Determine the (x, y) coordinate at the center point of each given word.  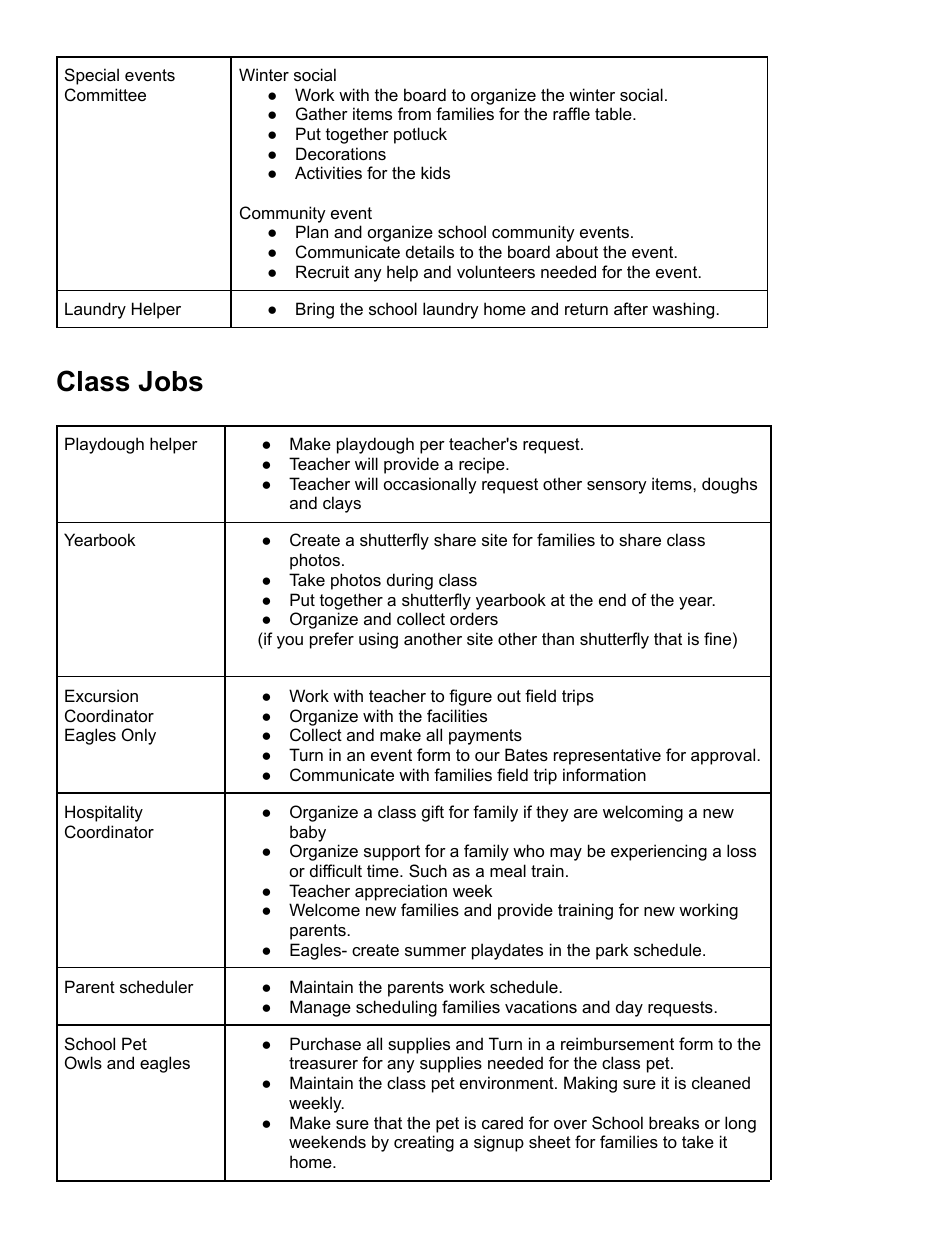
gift (433, 813)
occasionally (430, 485)
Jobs (170, 381)
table (614, 113)
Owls (83, 1062)
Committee (105, 94)
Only (139, 736)
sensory (617, 487)
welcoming (643, 813)
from (414, 113)
